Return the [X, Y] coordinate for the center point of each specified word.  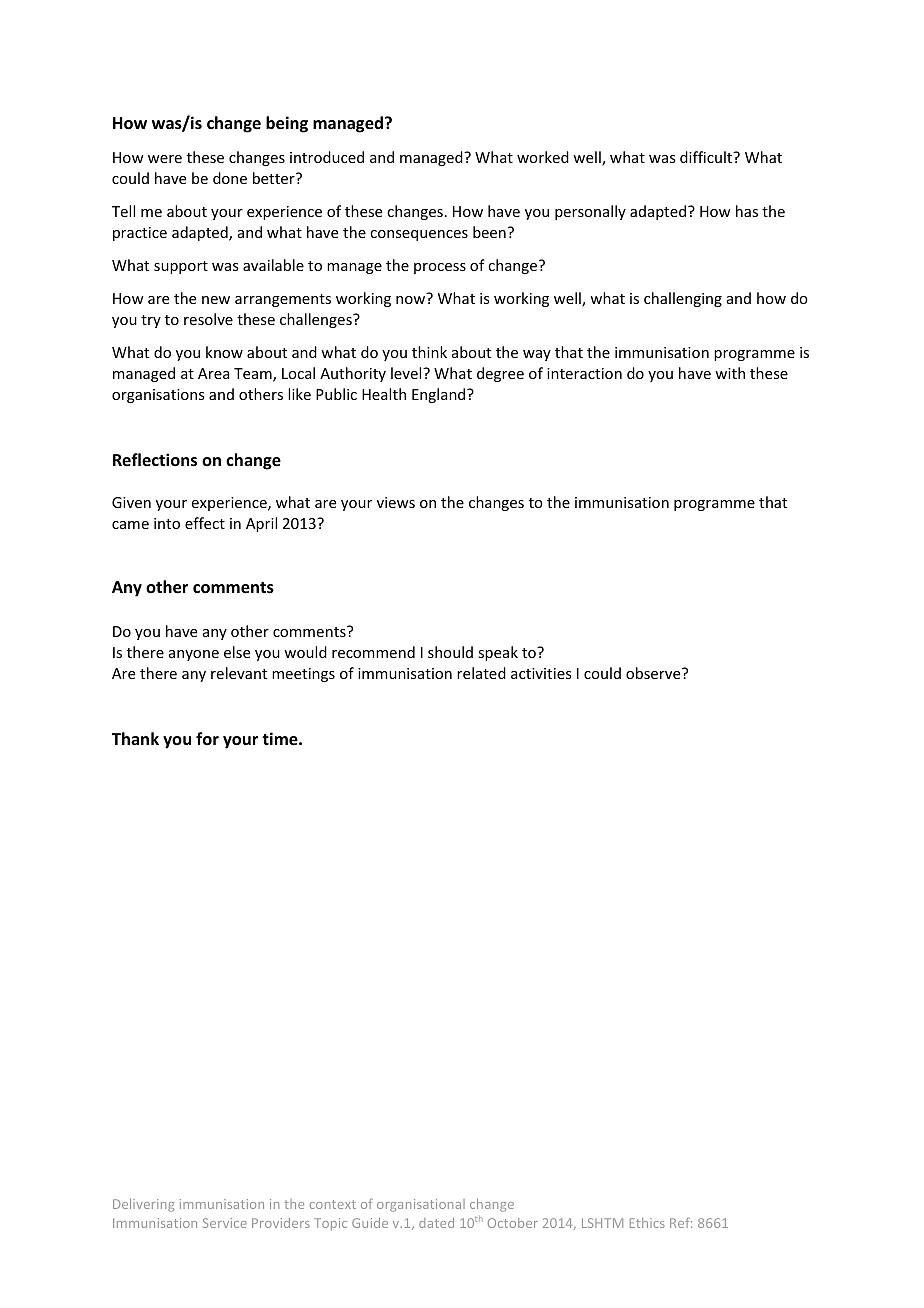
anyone [194, 655]
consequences [419, 235]
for [207, 738]
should [450, 652]
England [440, 395]
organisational [421, 1205]
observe [654, 673]
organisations [158, 396]
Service [225, 1223]
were [165, 159]
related [481, 673]
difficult [707, 157]
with [730, 373]
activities [541, 673]
